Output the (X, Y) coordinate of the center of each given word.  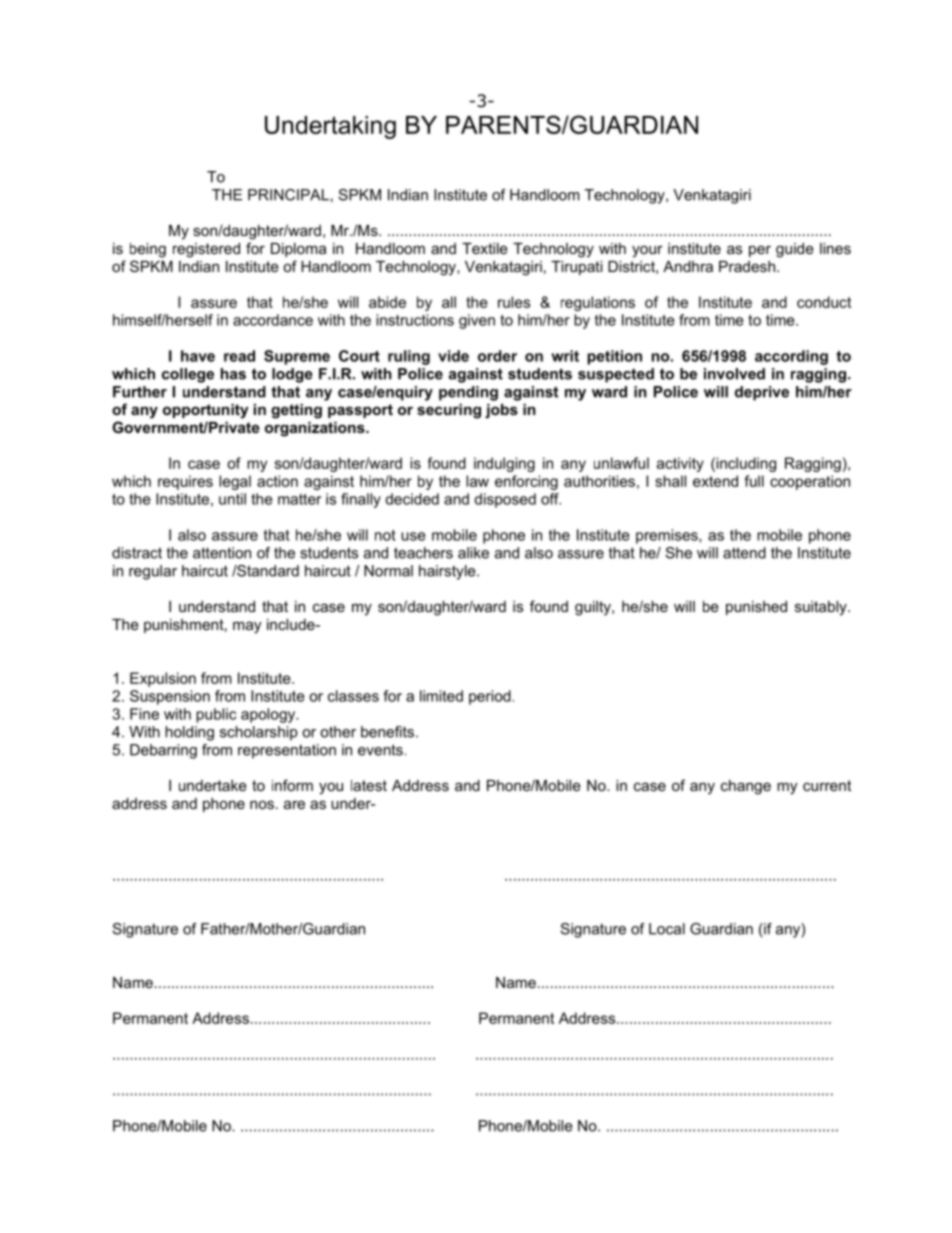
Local (667, 929)
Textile (485, 248)
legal (235, 482)
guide (795, 250)
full (754, 481)
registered (206, 250)
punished (756, 608)
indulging (504, 464)
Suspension (170, 697)
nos (262, 804)
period (490, 697)
